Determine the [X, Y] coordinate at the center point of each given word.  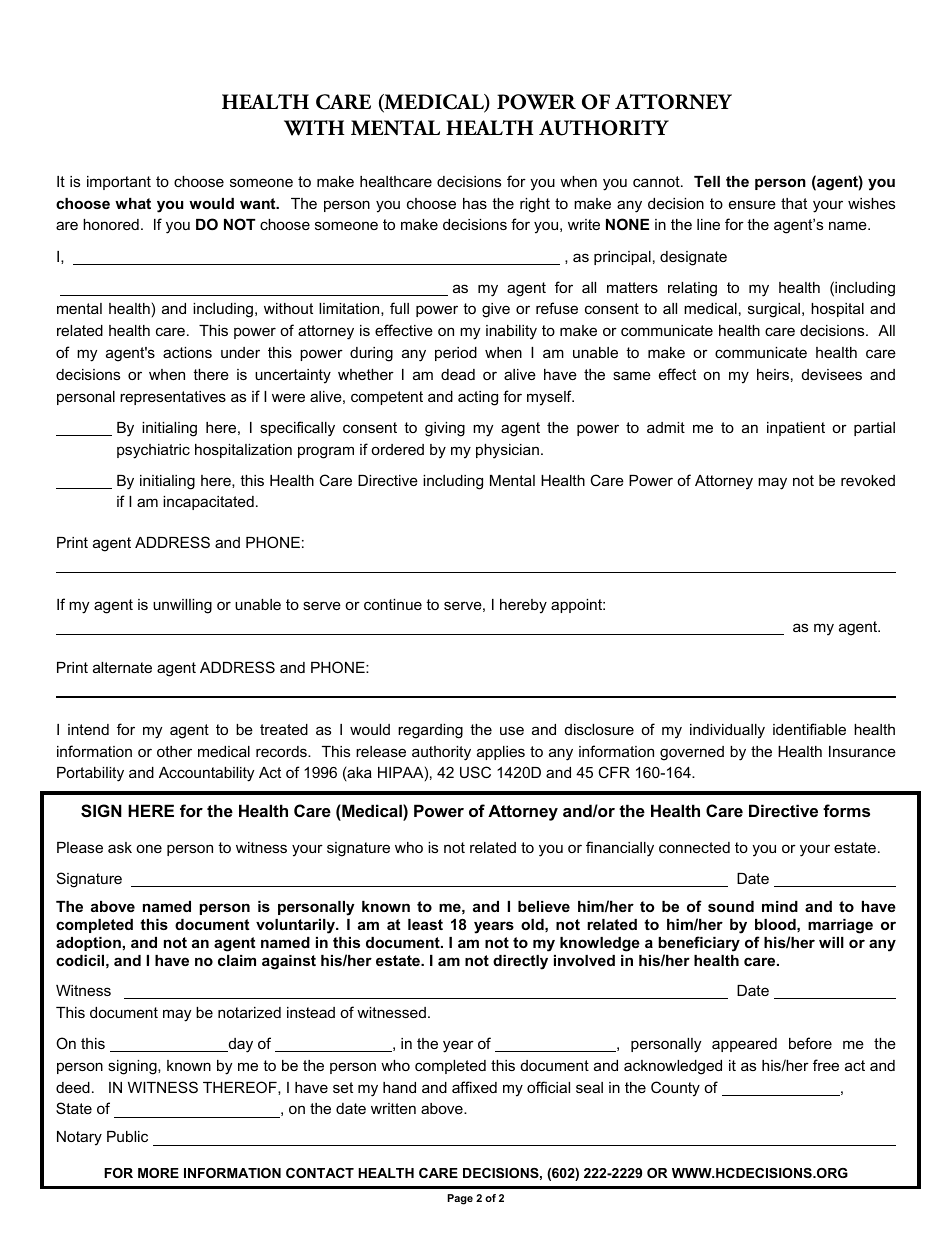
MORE [158, 1173]
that [794, 203]
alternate [122, 667]
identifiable [809, 729]
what [133, 203]
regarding [430, 731]
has [475, 203]
